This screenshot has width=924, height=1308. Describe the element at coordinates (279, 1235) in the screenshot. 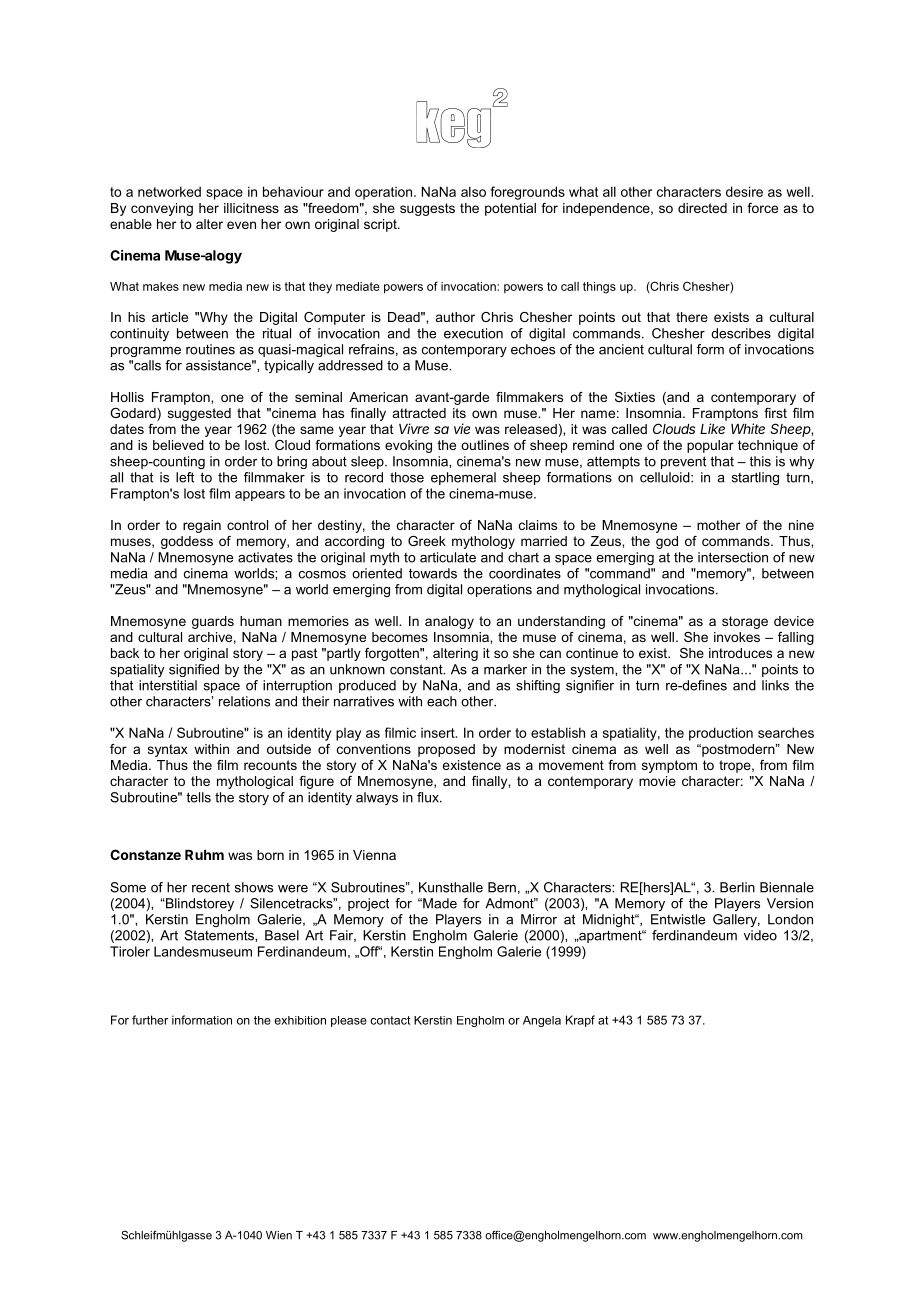

I see `Wien` at that location.
